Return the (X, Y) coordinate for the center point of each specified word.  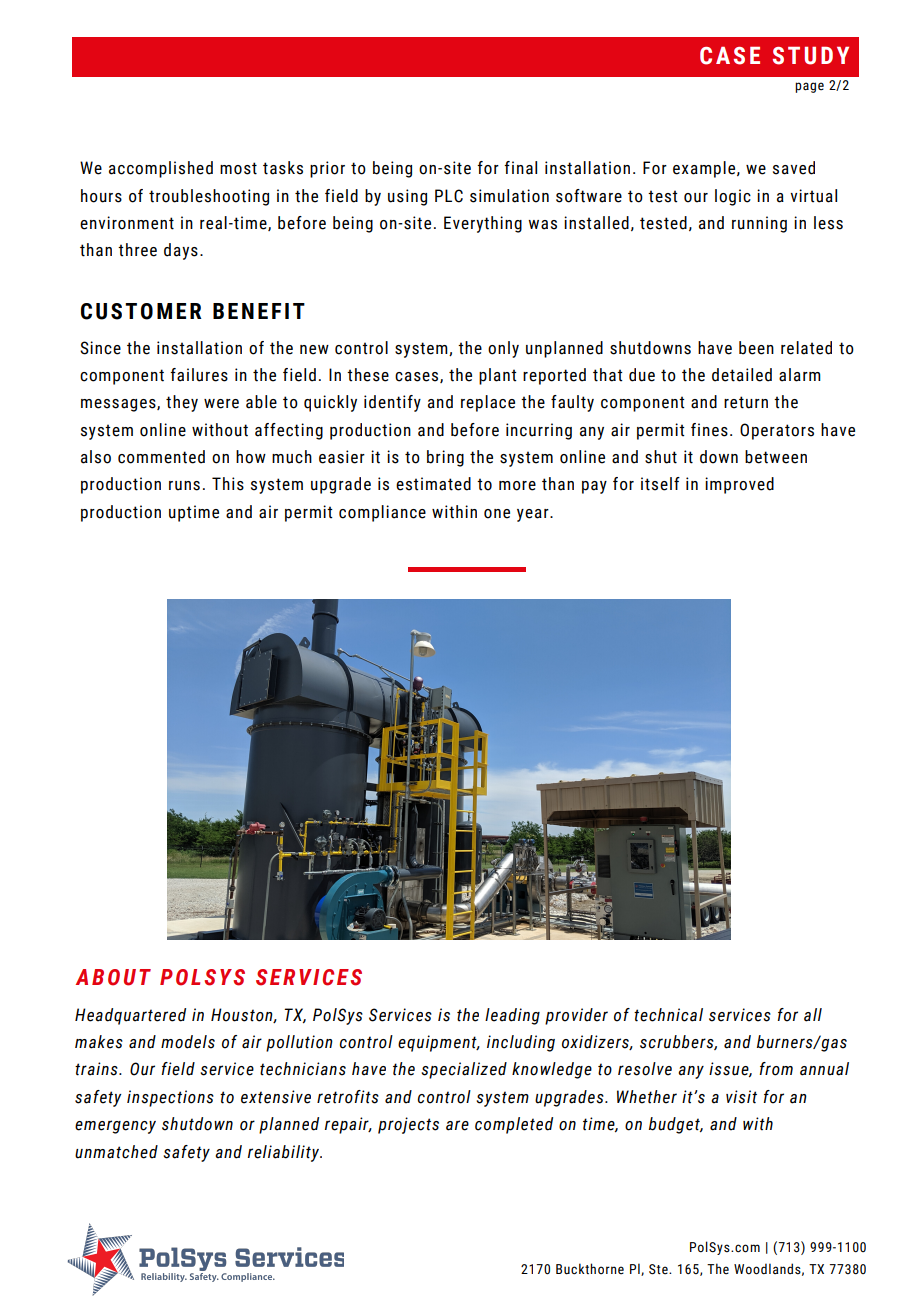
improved (739, 485)
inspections (170, 1098)
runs (184, 486)
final (520, 168)
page (809, 87)
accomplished (161, 169)
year (534, 515)
